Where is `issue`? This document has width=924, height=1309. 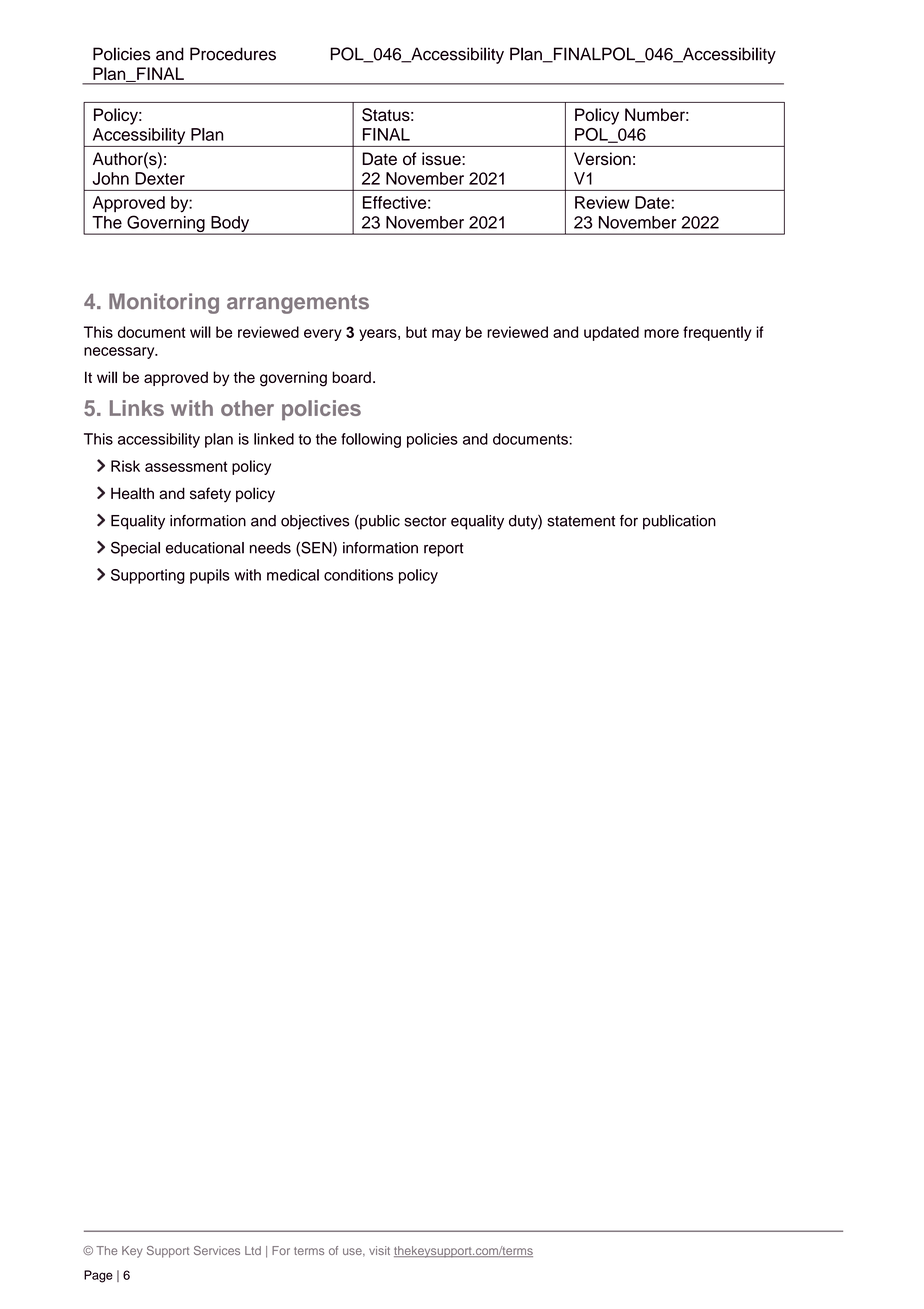 issue is located at coordinates (442, 159).
